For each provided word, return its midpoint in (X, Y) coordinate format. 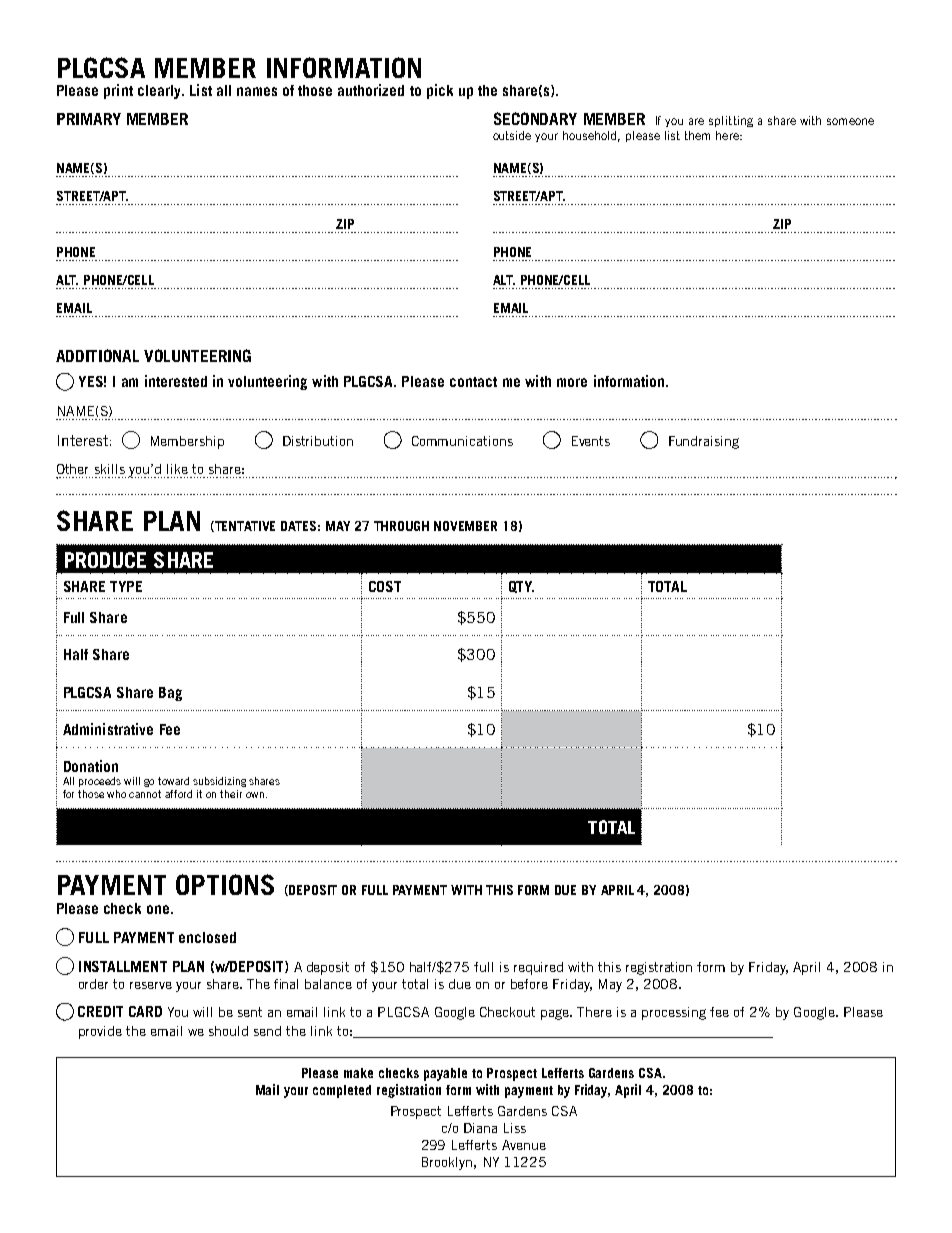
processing (674, 1013)
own (255, 795)
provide (100, 1032)
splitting (731, 121)
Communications (462, 441)
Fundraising (704, 442)
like (177, 469)
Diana (480, 1128)
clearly (161, 92)
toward (173, 781)
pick (440, 91)
